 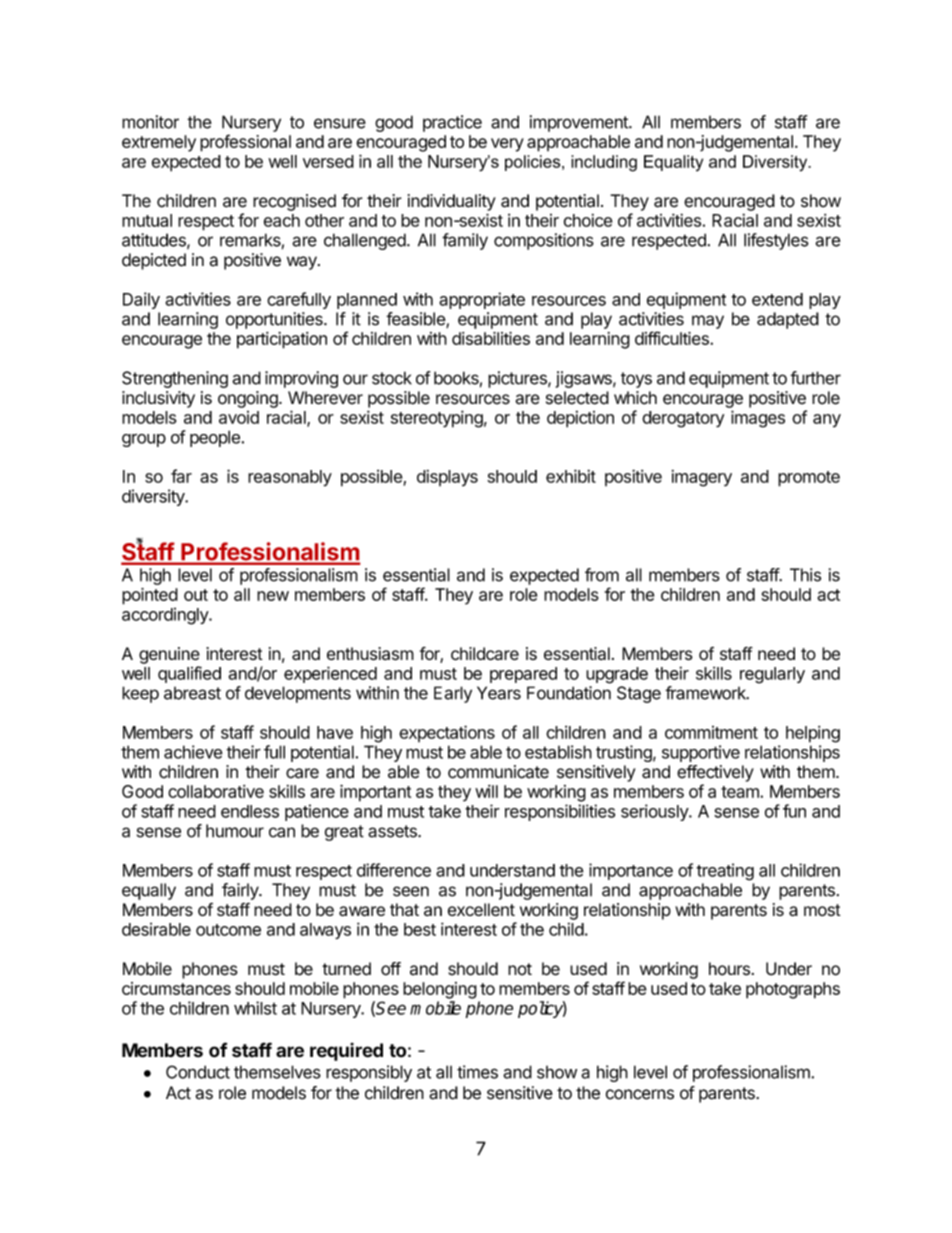 What do you see at coordinates (159, 143) in the screenshot?
I see `extremely` at bounding box center [159, 143].
